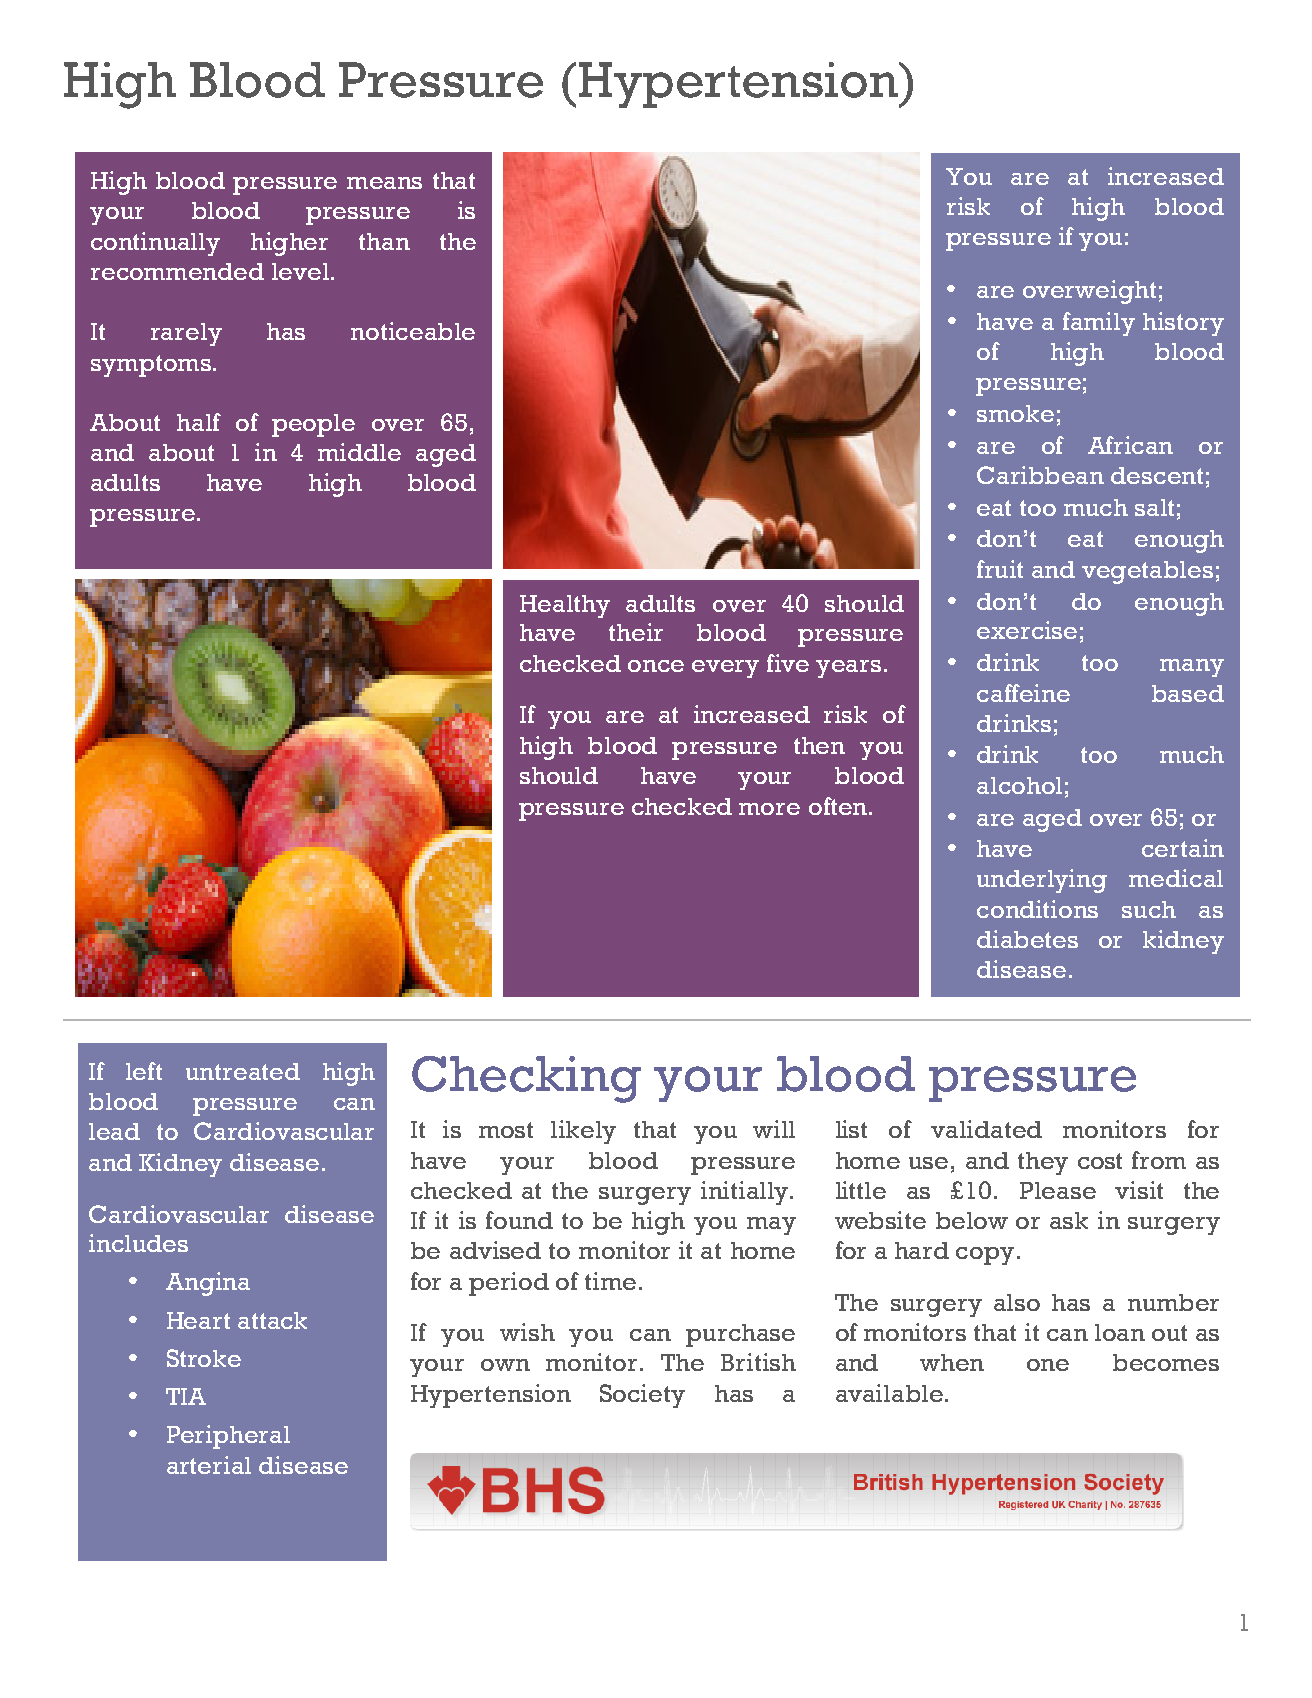 The image size is (1312, 1698). I want to click on Healthy, so click(565, 606).
